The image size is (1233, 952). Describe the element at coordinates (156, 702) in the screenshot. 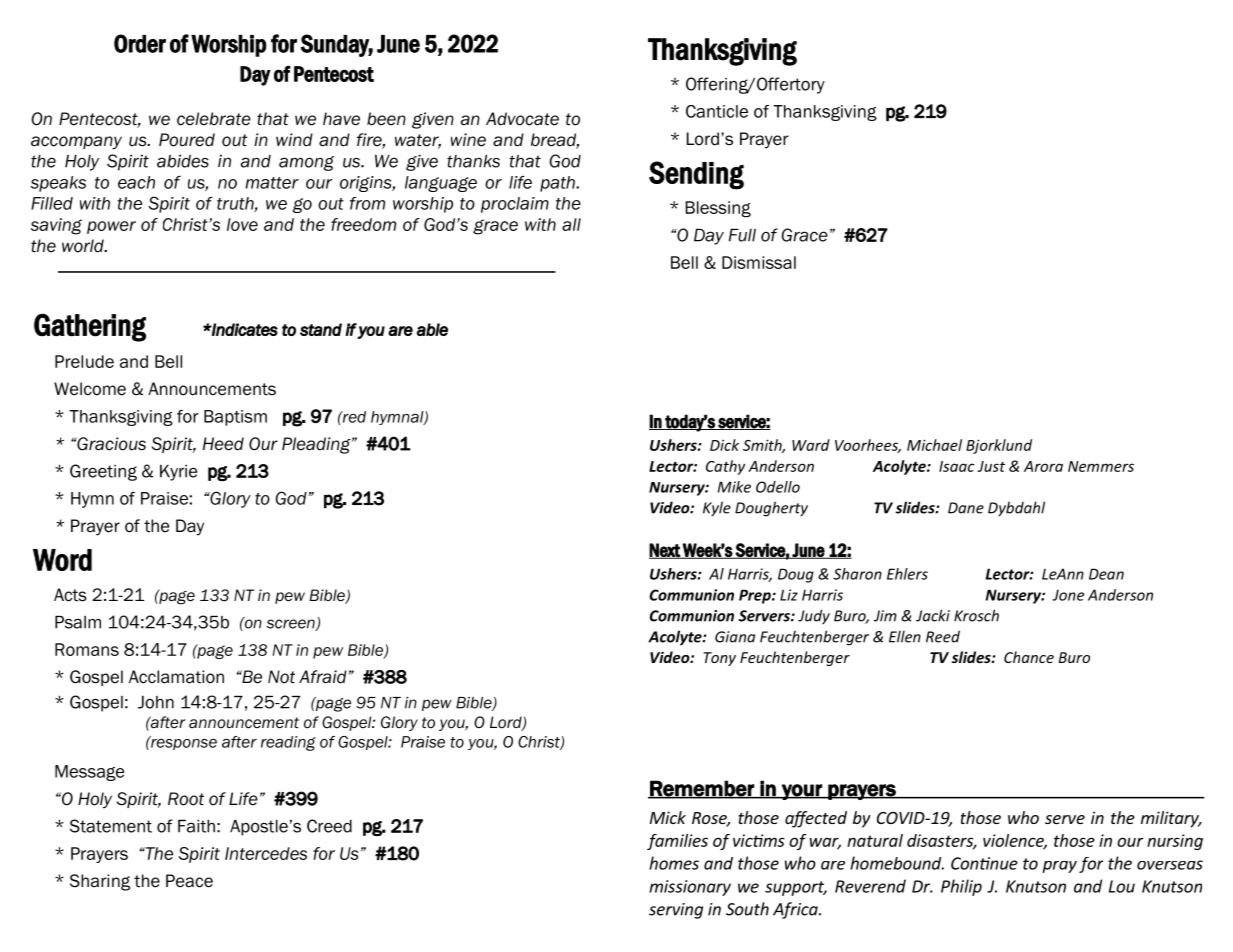

I see `John` at that location.
